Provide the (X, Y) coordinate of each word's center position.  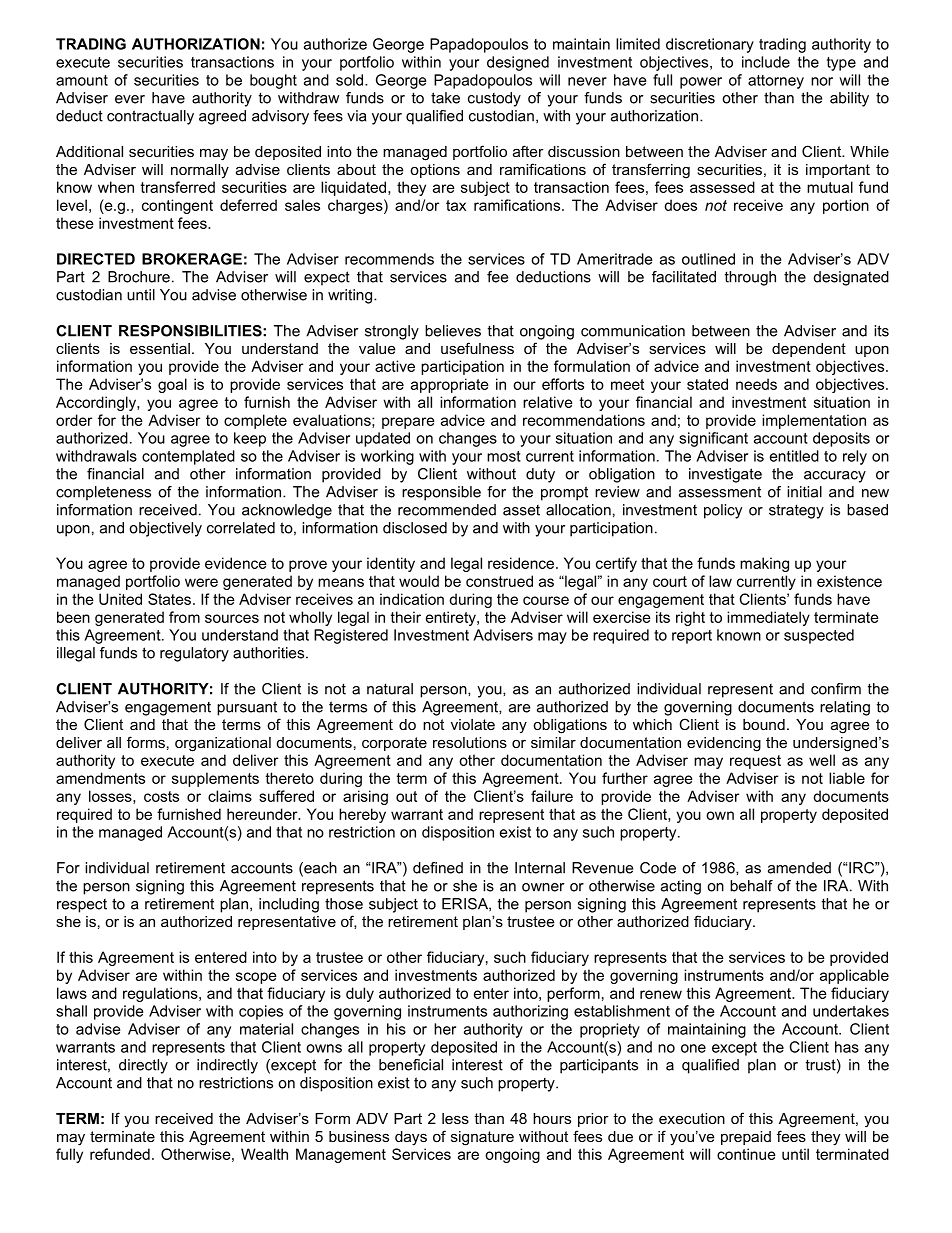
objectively (165, 529)
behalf (751, 886)
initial (804, 492)
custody (494, 99)
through (750, 278)
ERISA (466, 904)
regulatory (194, 654)
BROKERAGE (192, 259)
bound (764, 724)
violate (473, 724)
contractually (150, 117)
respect (82, 906)
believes (453, 331)
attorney (776, 82)
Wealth (264, 1154)
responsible (441, 493)
